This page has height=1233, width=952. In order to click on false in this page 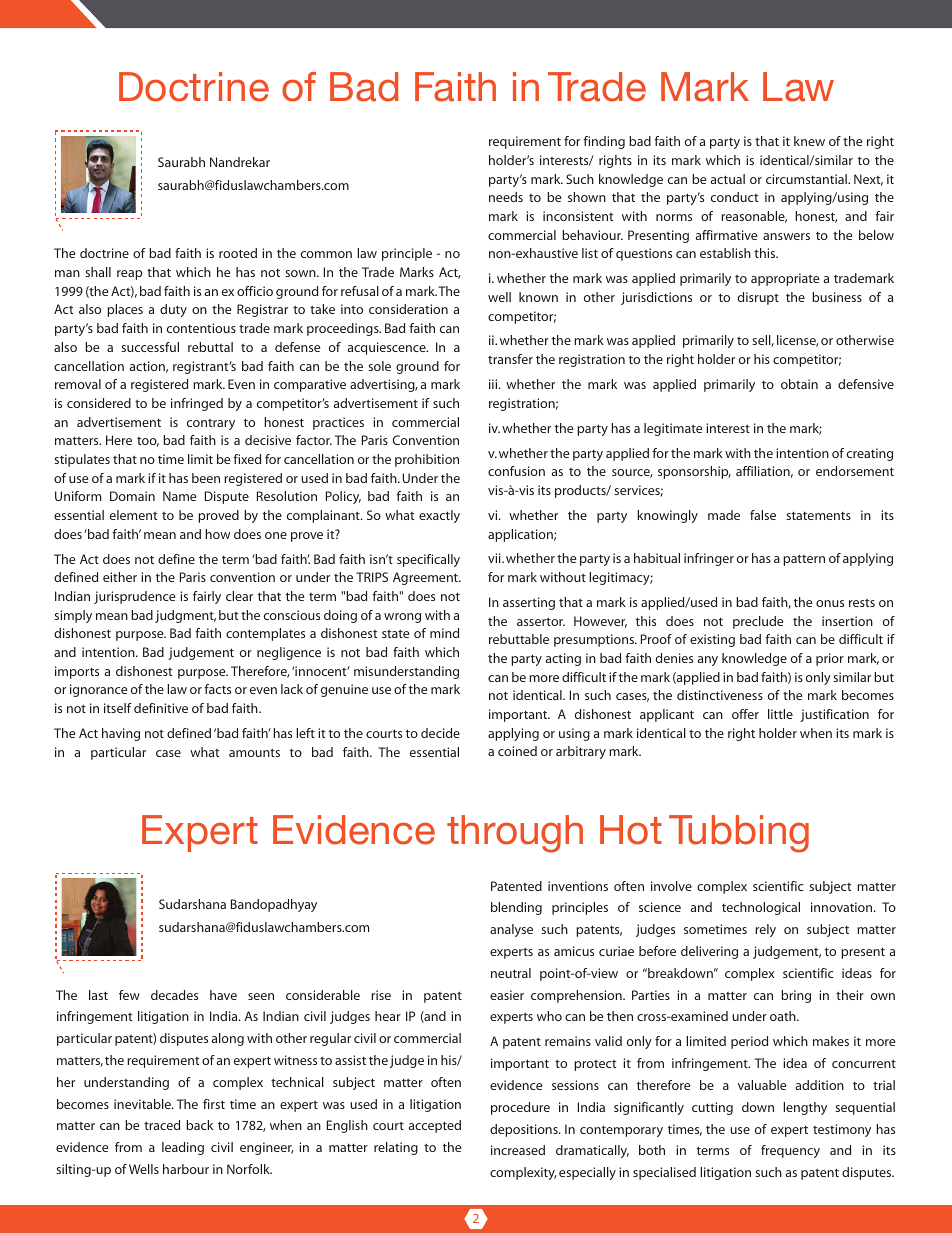, I will do `click(763, 515)`.
